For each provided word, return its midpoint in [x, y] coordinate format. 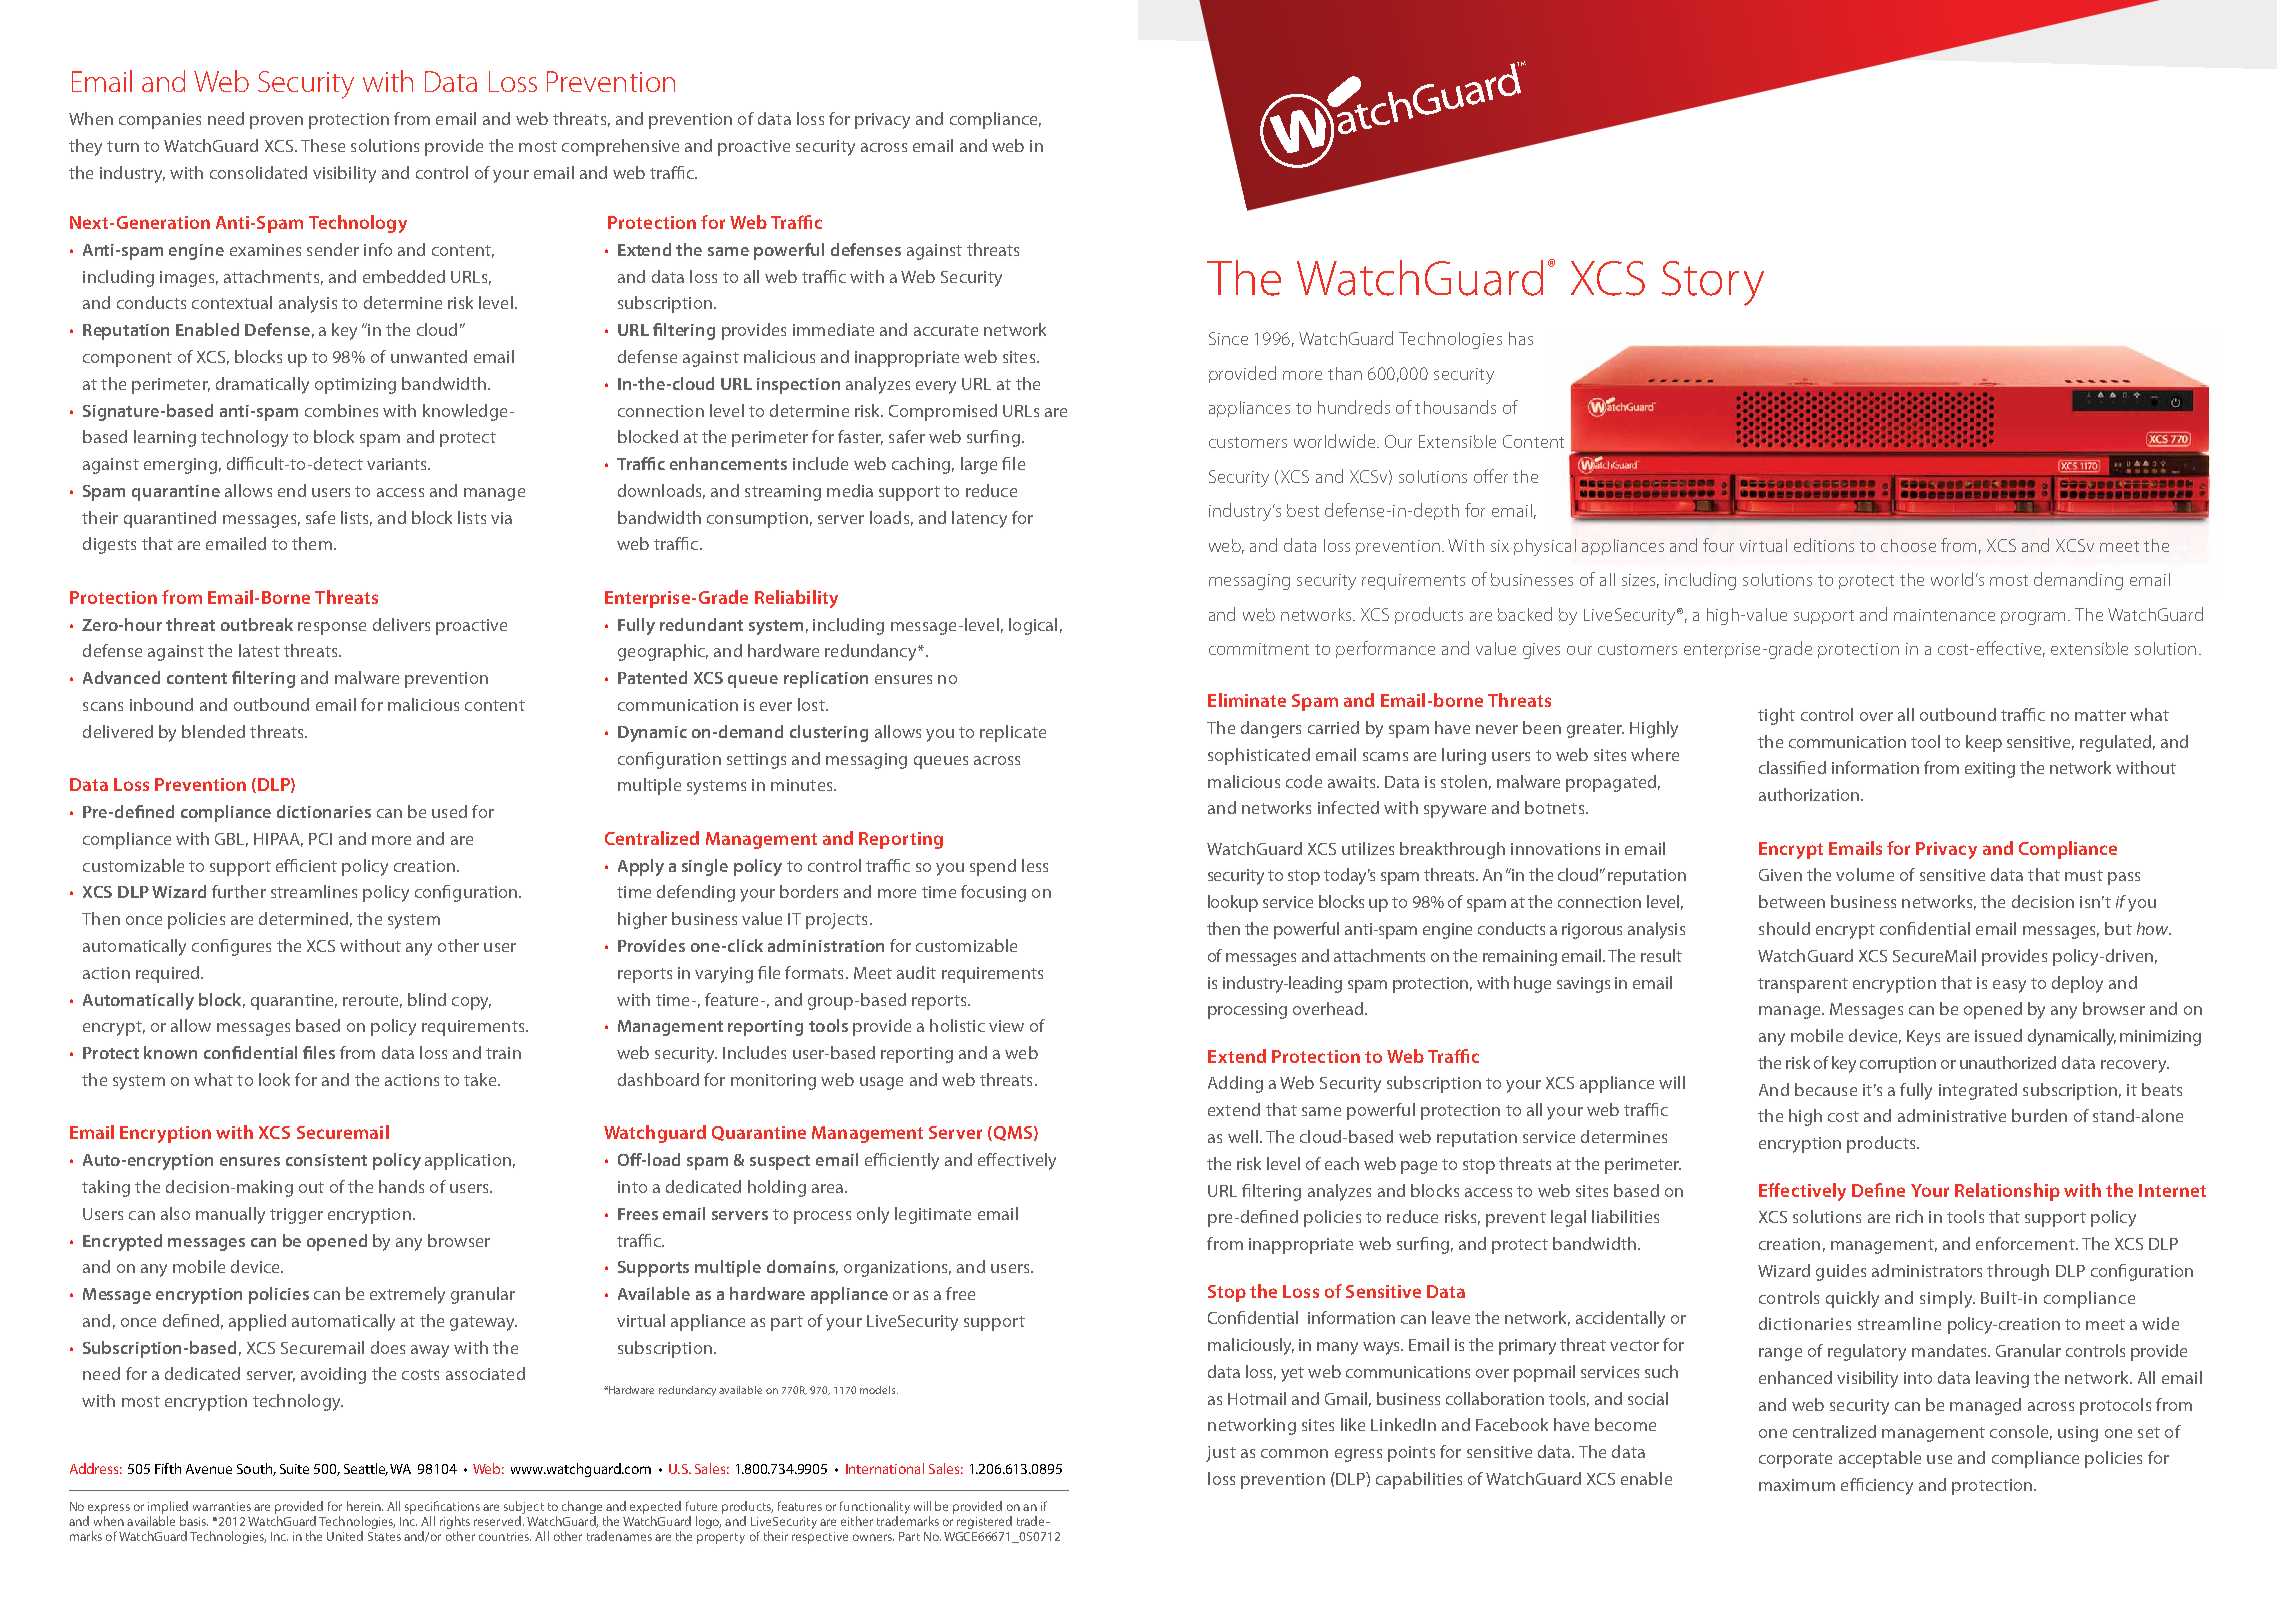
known [170, 1052]
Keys [1923, 1038]
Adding [1235, 1084]
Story [1713, 283]
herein [365, 1506]
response [332, 628]
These [323, 145]
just [1221, 1454]
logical [1033, 626]
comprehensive [620, 147]
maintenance [1944, 615]
